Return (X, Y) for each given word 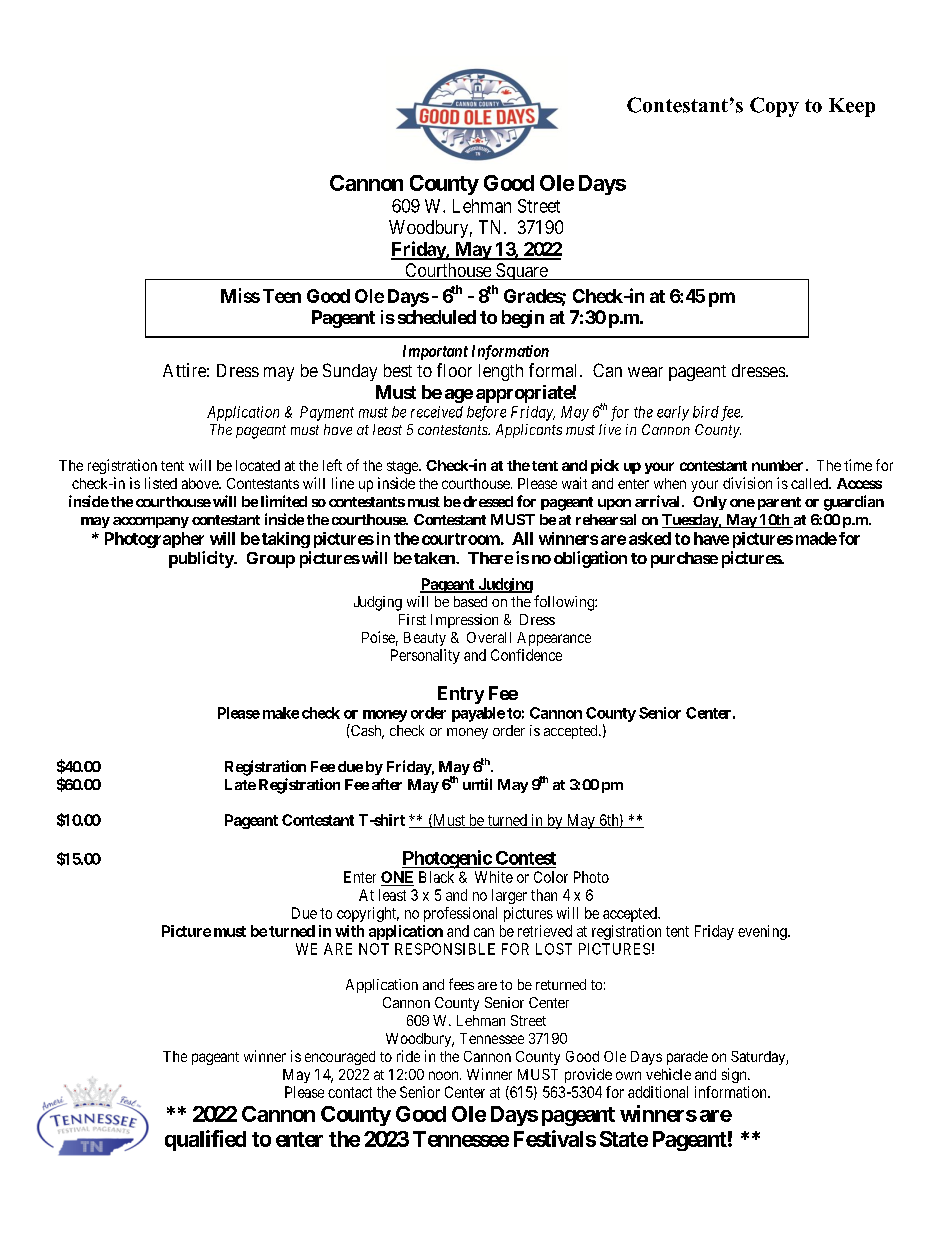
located (258, 465)
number (777, 465)
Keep (852, 107)
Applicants (529, 431)
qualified (205, 1140)
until (477, 784)
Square (521, 271)
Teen (282, 296)
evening (763, 932)
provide (588, 1075)
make (281, 713)
